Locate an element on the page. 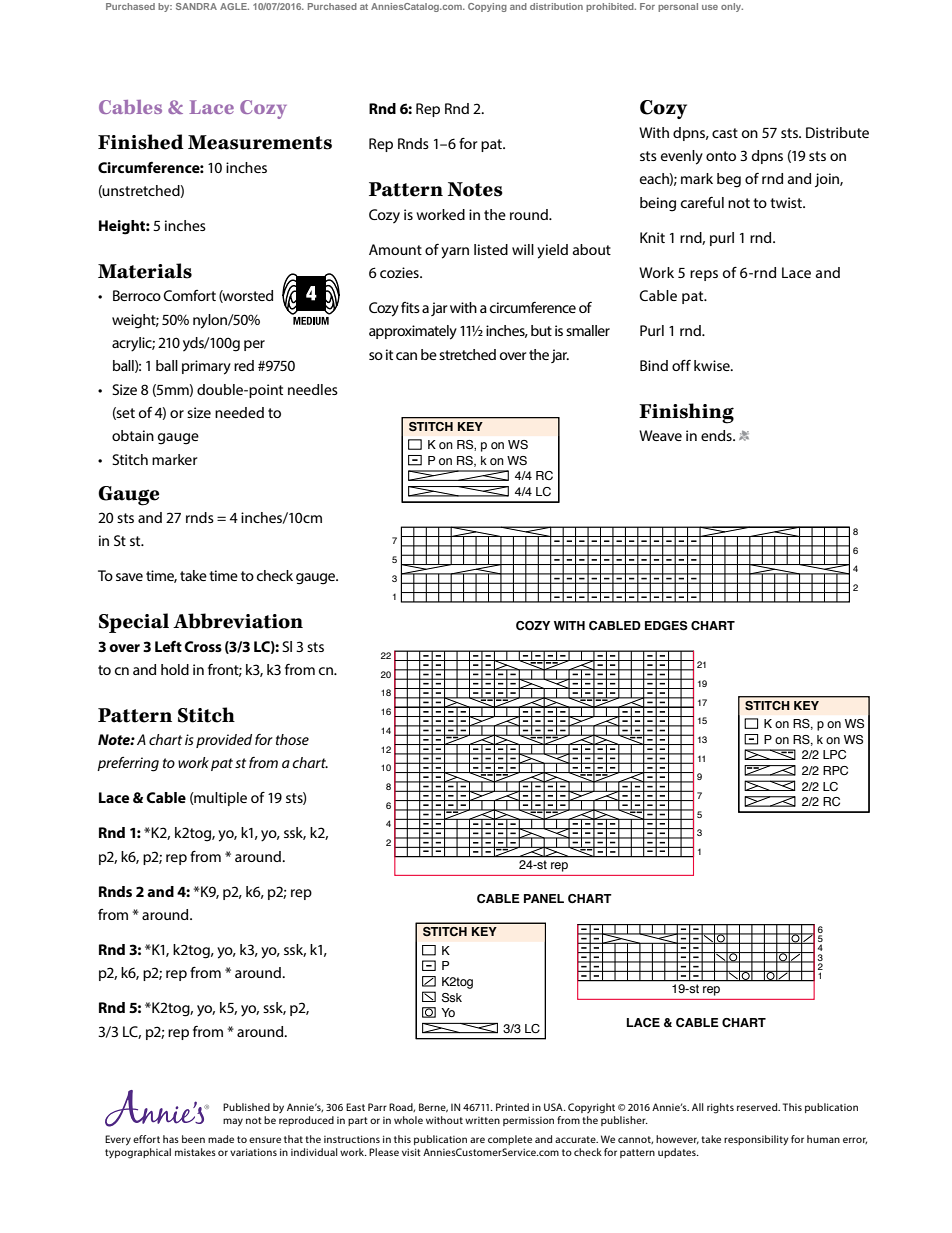  PANEL is located at coordinates (544, 898).
